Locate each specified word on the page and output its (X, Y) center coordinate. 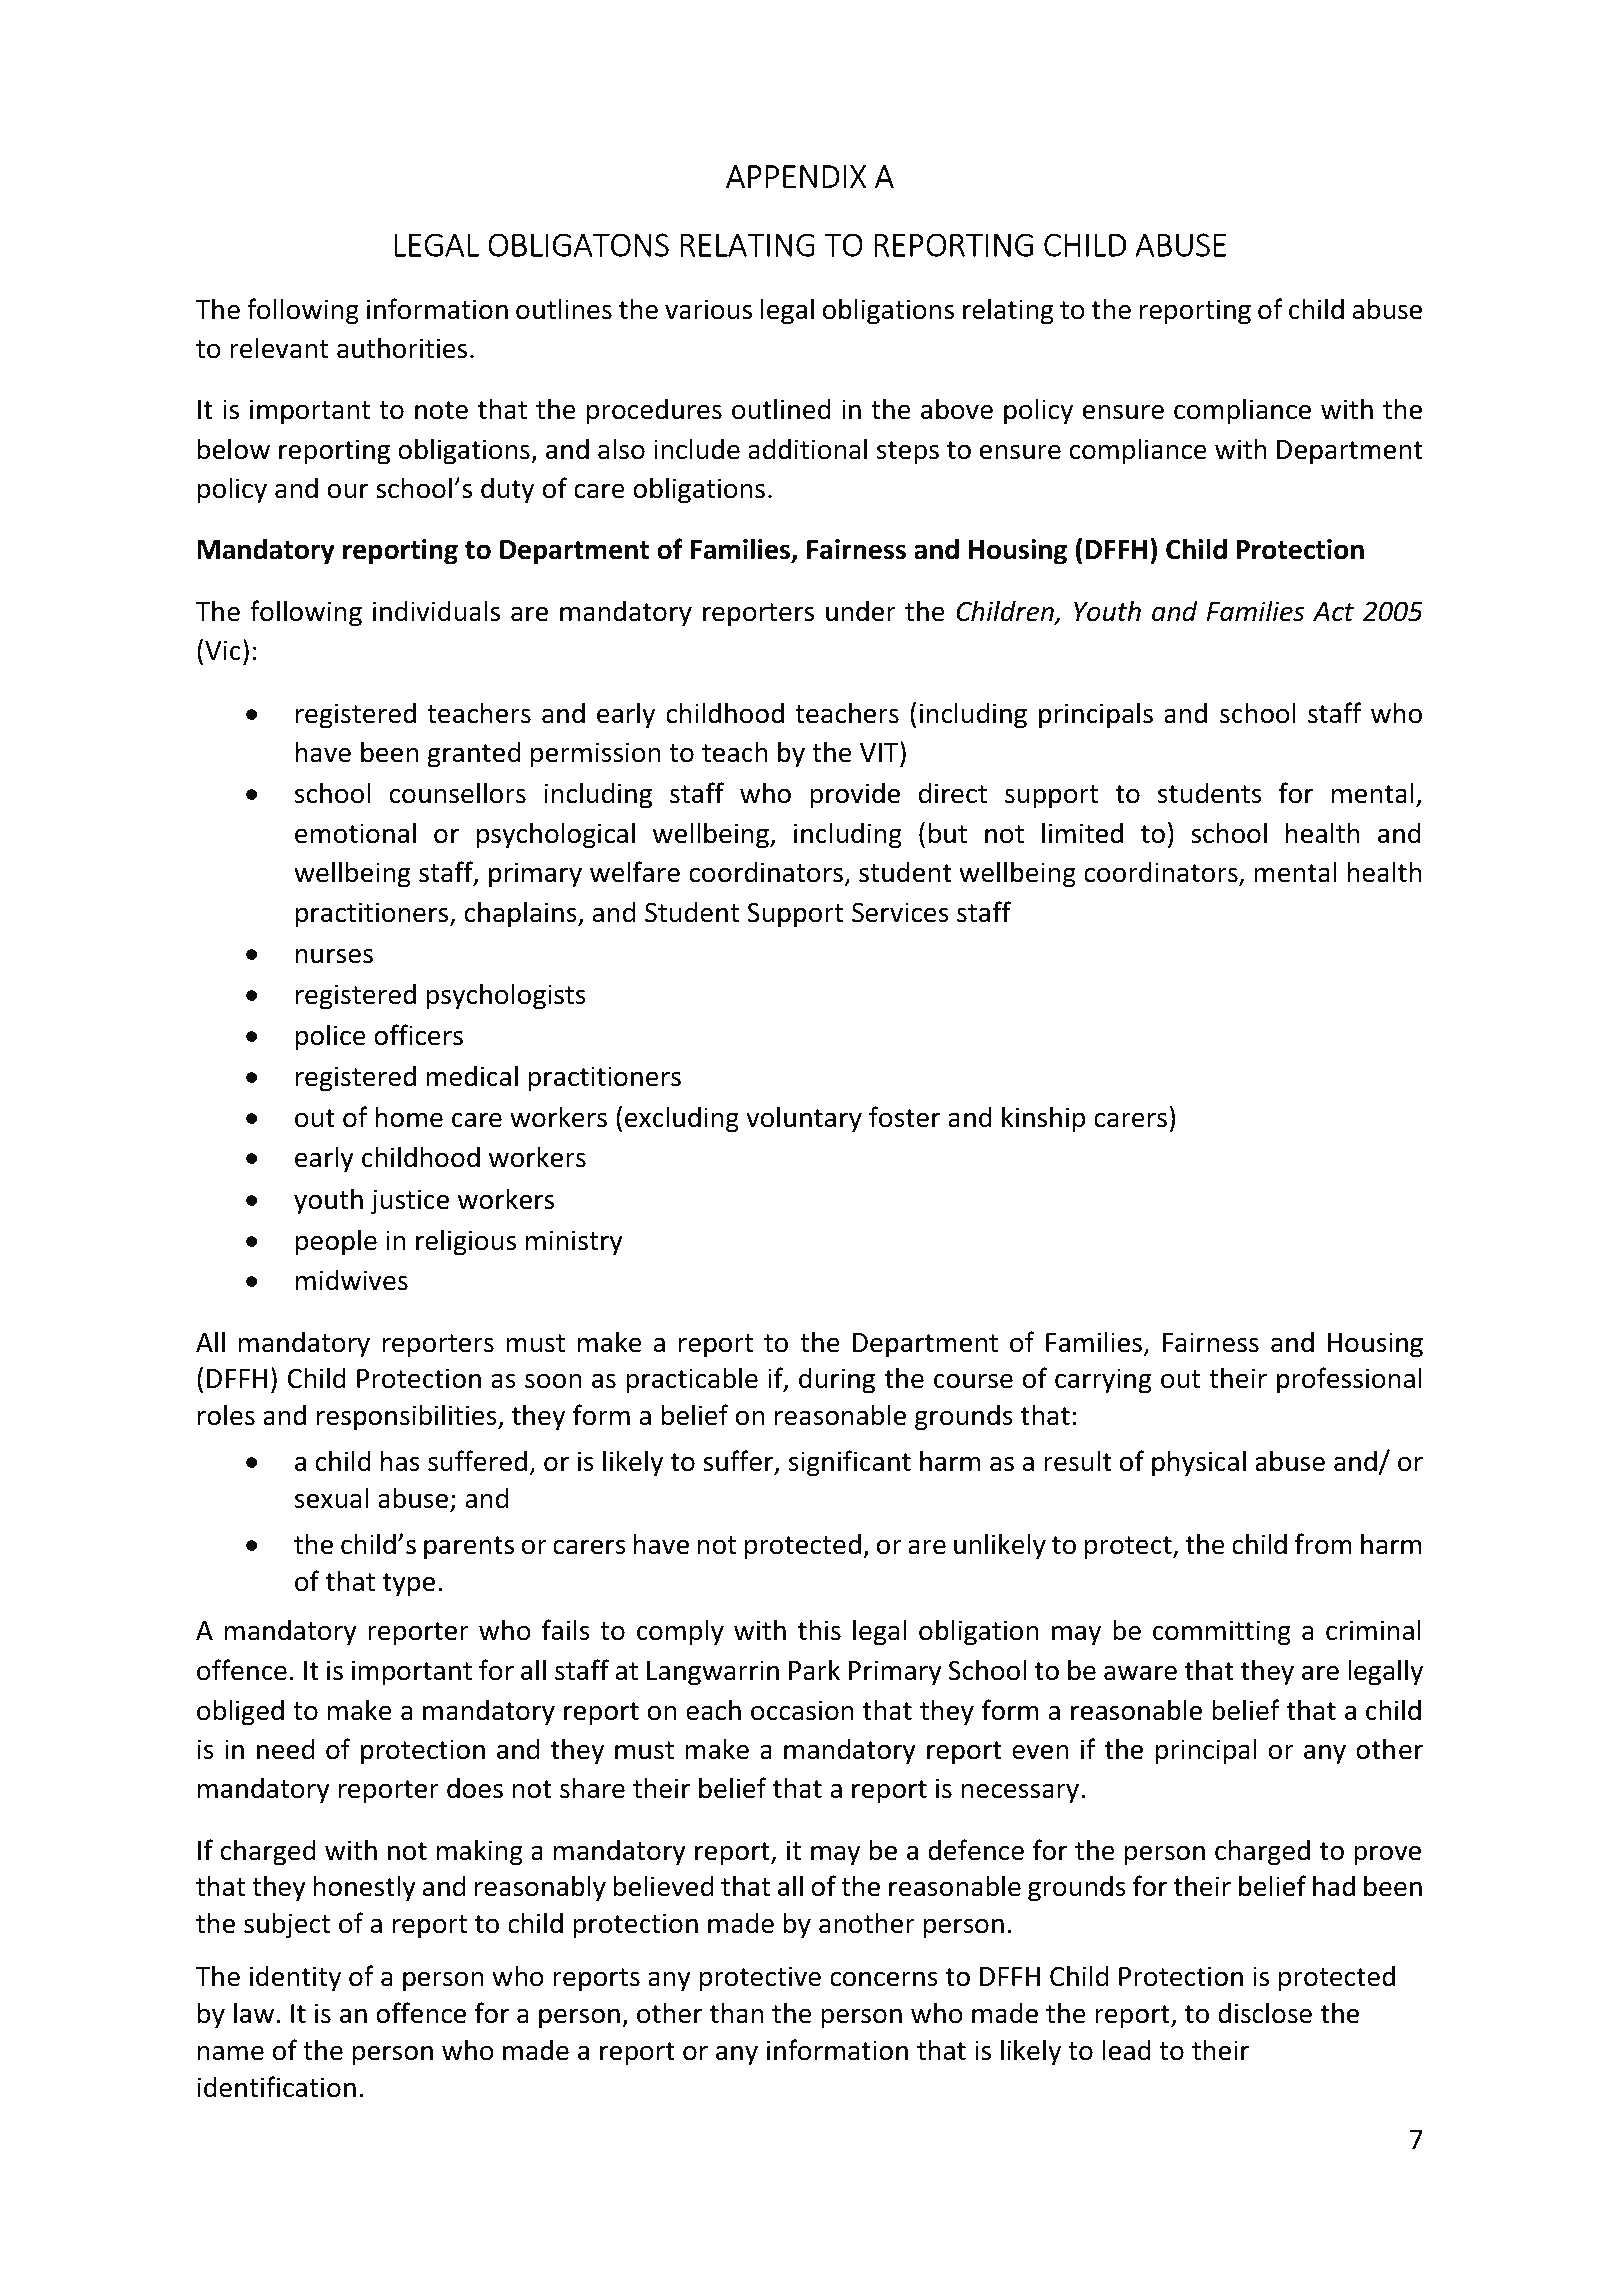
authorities (402, 348)
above (957, 409)
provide (855, 795)
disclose (1265, 2013)
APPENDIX (796, 176)
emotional (355, 833)
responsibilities (408, 1417)
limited (1082, 833)
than (737, 2013)
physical (1199, 1463)
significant (850, 1463)
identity (295, 1978)
